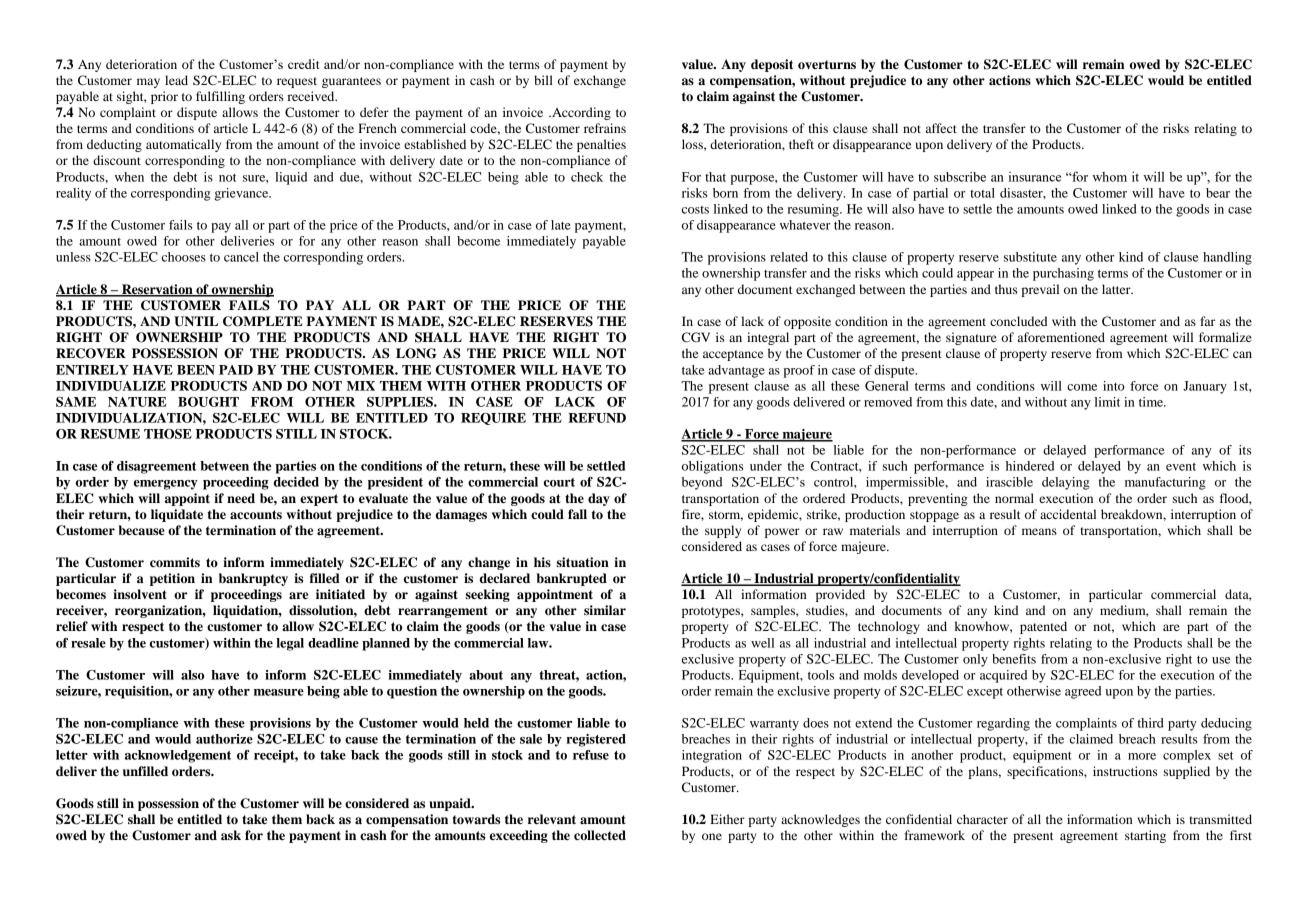 Image resolution: width=1308 pixels, height=924 pixels. What do you see at coordinates (290, 644) in the image?
I see `legal` at bounding box center [290, 644].
